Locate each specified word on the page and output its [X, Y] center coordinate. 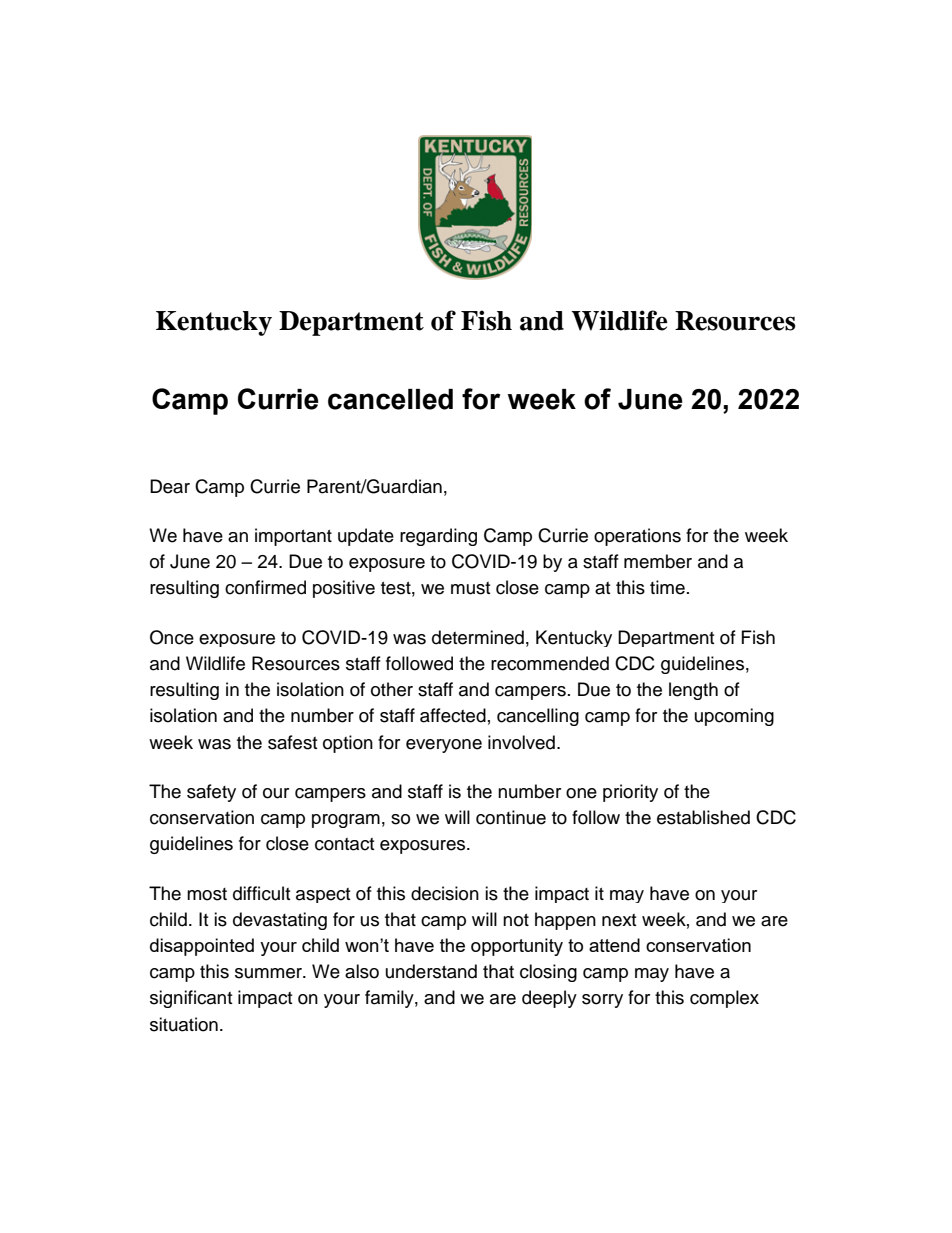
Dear [170, 486]
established [703, 817]
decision [445, 893]
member [658, 561]
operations [637, 537]
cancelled [390, 399]
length [693, 691]
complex [724, 999]
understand [431, 971]
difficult [261, 893]
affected [453, 715]
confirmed [265, 587]
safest [292, 742]
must [470, 588]
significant [191, 999]
